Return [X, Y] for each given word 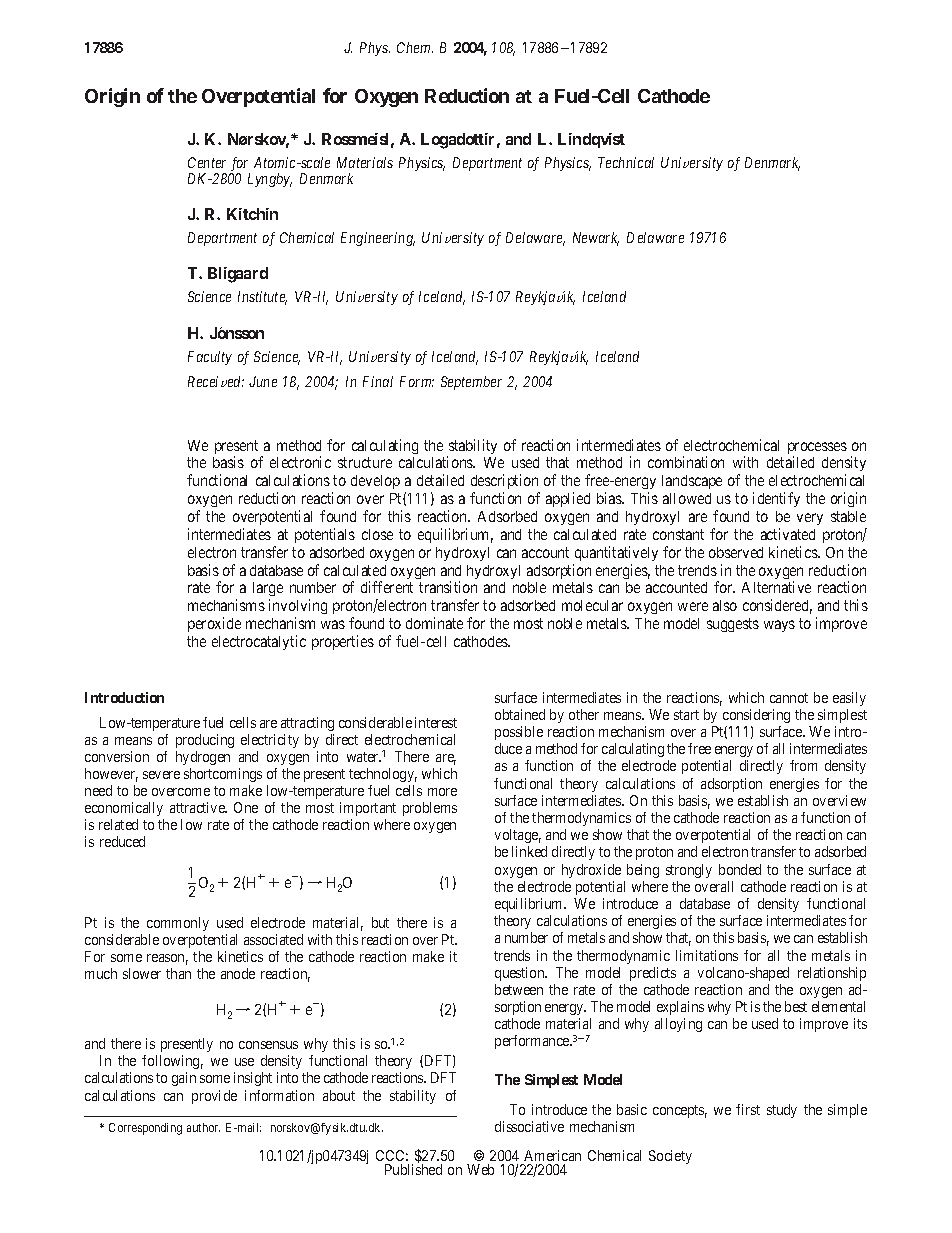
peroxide [214, 624]
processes [817, 449]
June [263, 381]
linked [529, 851]
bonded [740, 869]
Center [207, 162]
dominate [434, 623]
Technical [626, 162]
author [203, 1127]
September [471, 383]
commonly [178, 924]
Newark [596, 239]
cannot [789, 698]
